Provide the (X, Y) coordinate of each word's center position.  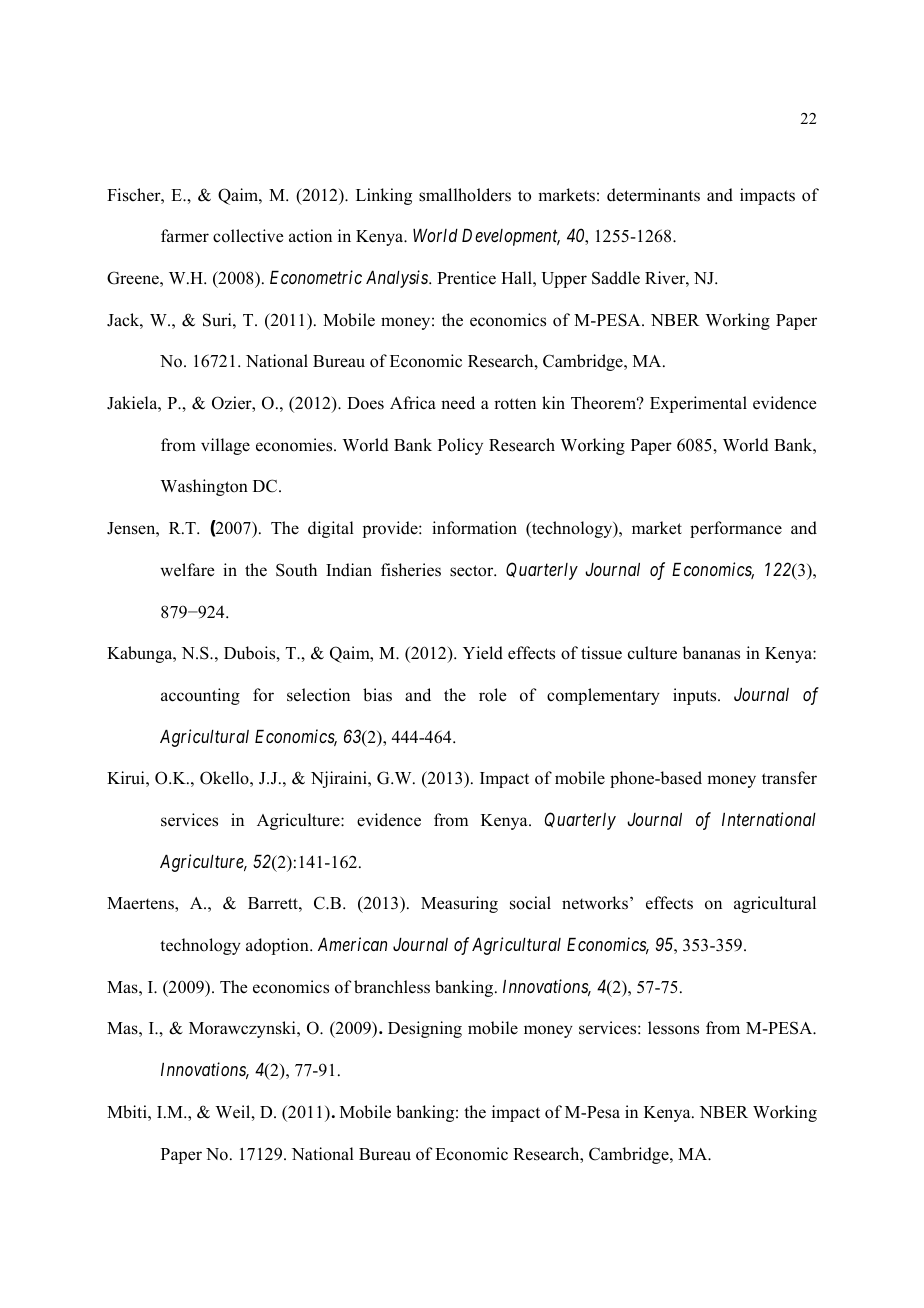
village (225, 446)
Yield (483, 653)
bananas (711, 653)
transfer (789, 778)
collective (248, 236)
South (296, 570)
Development (511, 237)
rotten (515, 404)
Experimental (698, 404)
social (530, 903)
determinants (653, 195)
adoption (278, 946)
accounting (200, 696)
